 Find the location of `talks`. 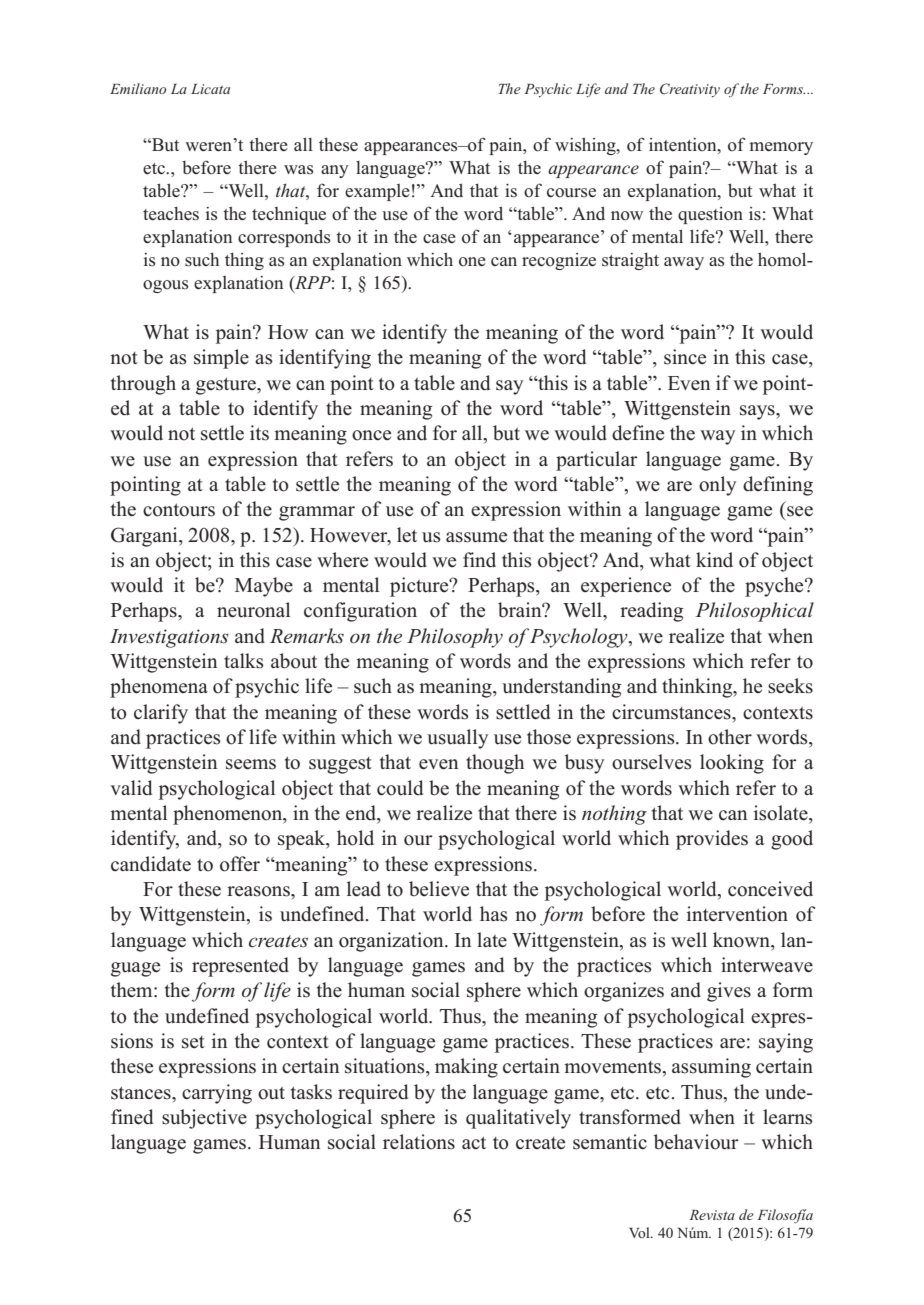

talks is located at coordinates (244, 661).
